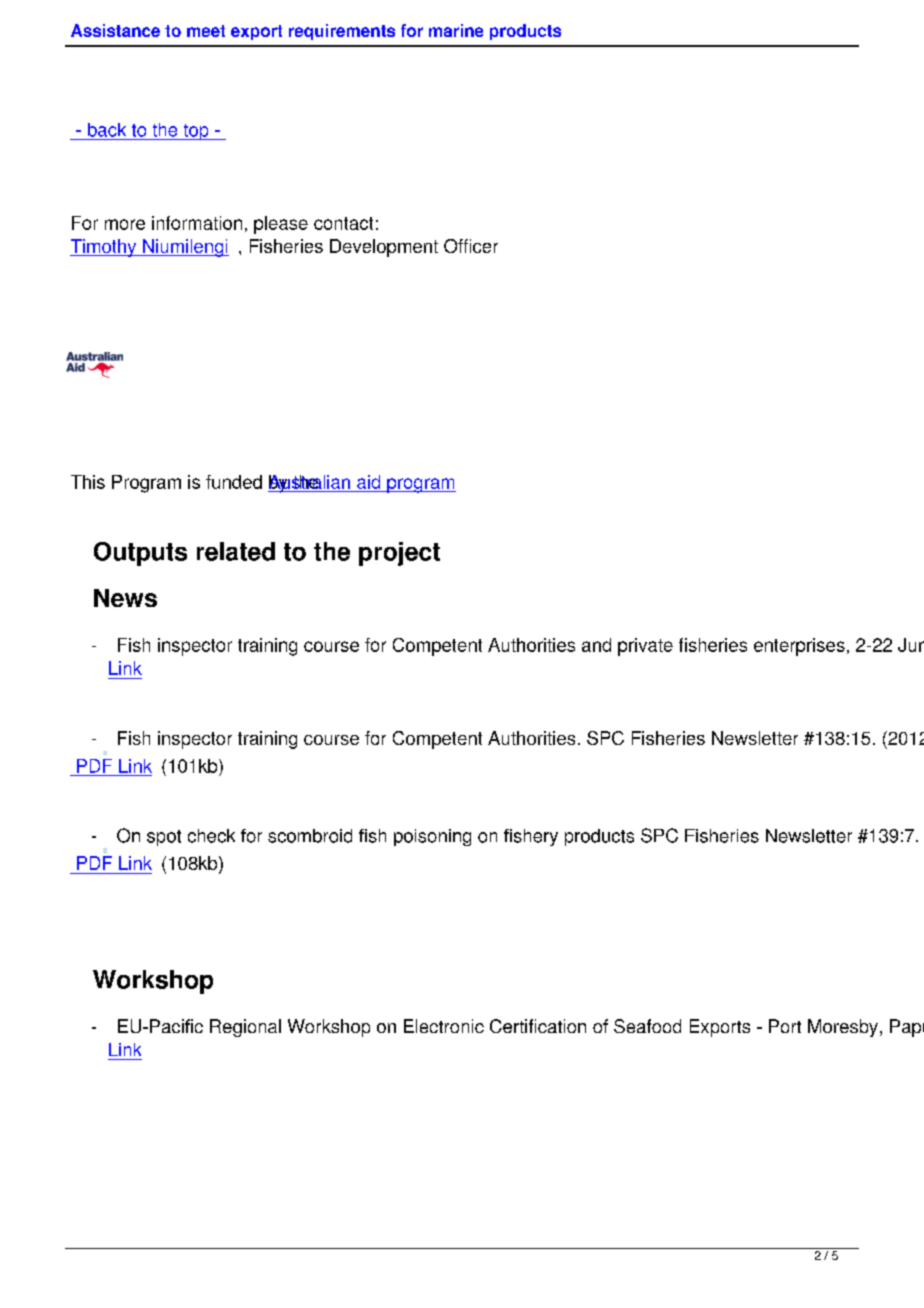 This page has height=1308, width=924. Describe the element at coordinates (206, 31) in the page. I see `meet` at that location.
